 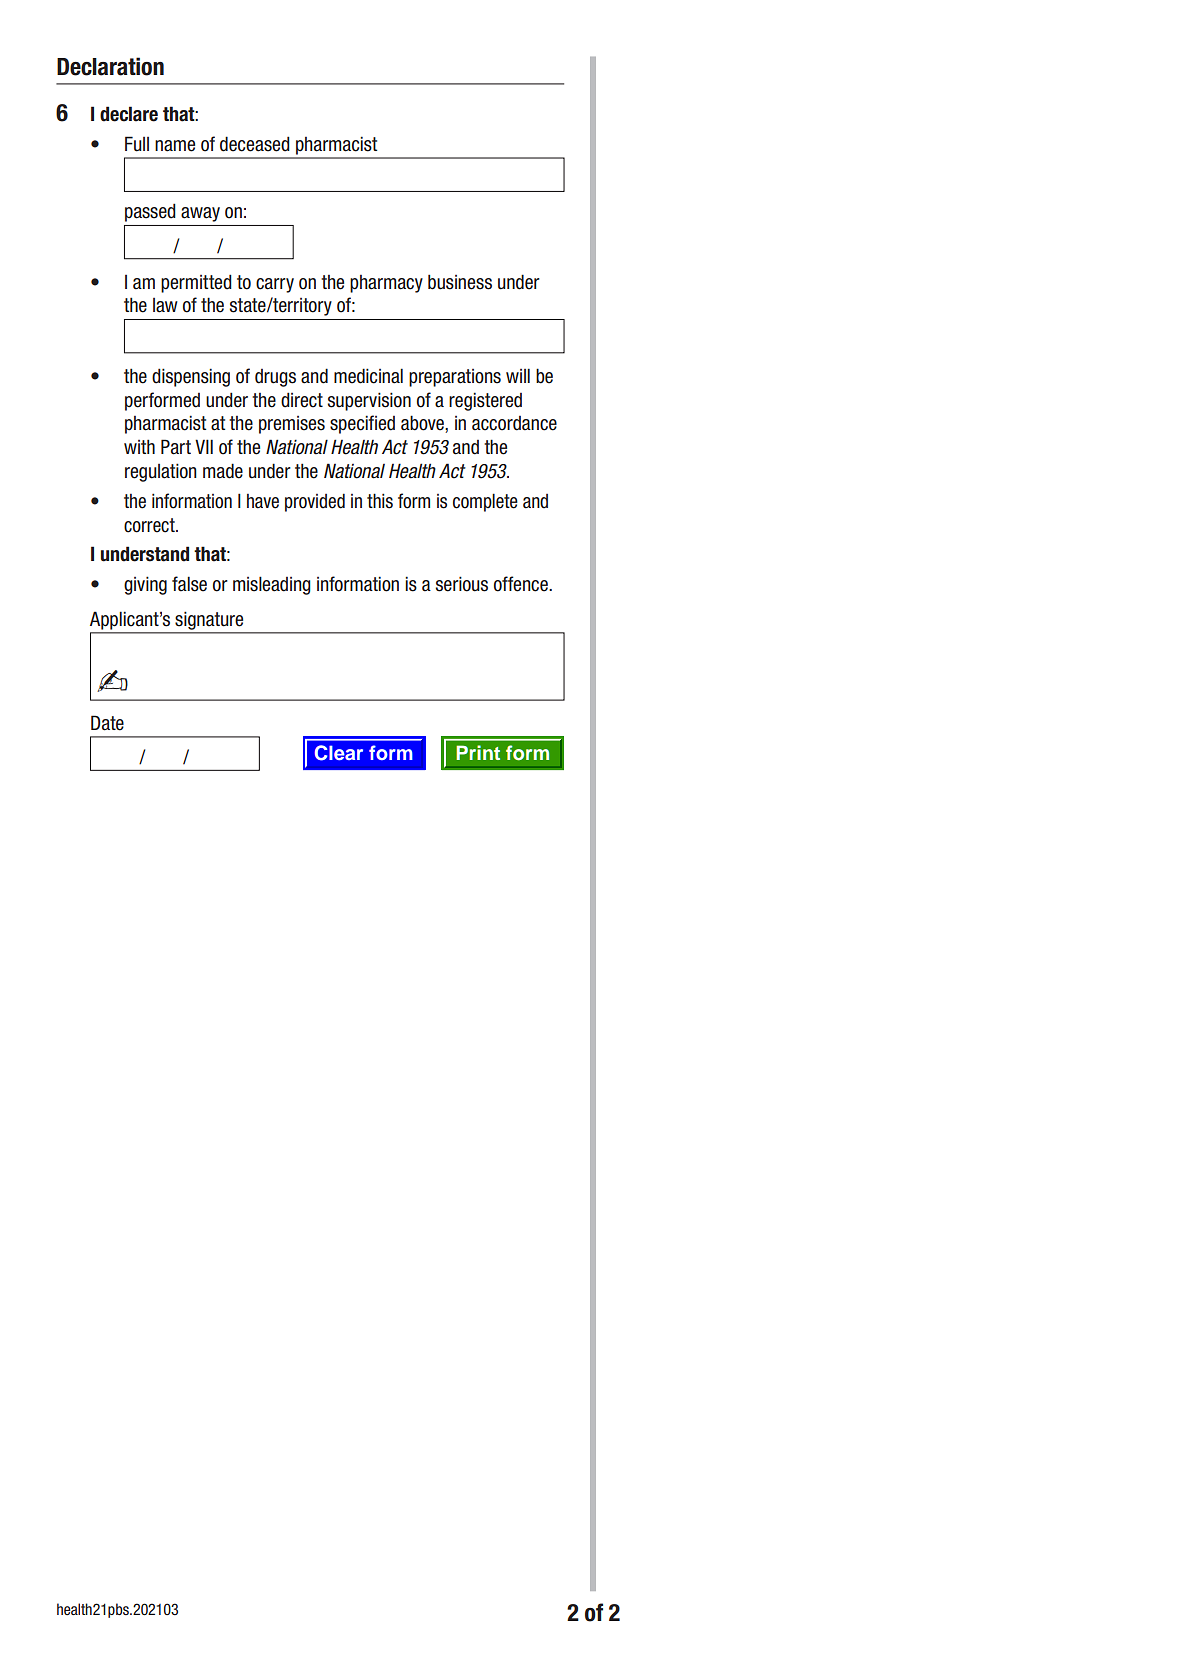 I want to click on pharmacy, so click(x=386, y=284).
